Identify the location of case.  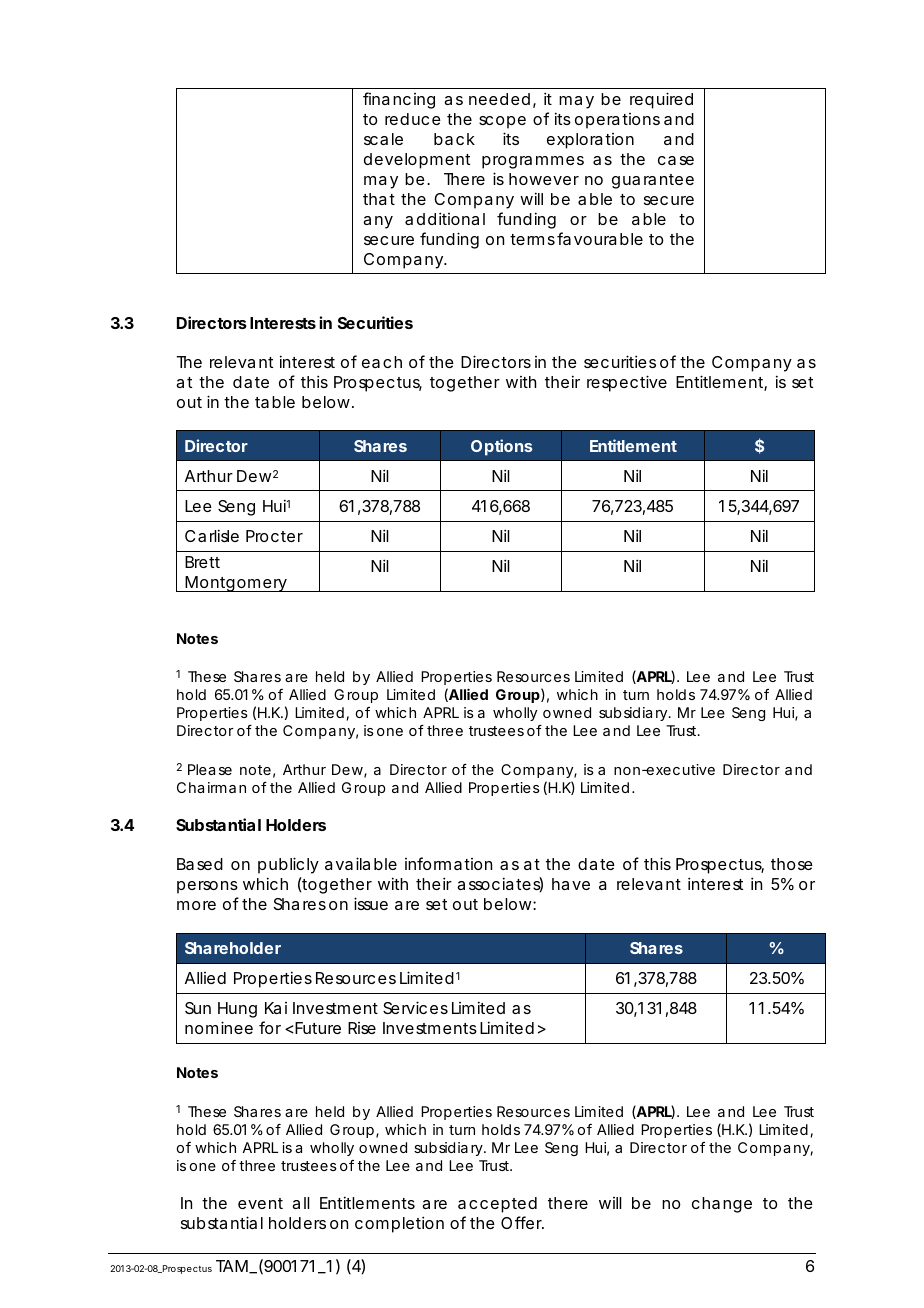
(676, 160).
